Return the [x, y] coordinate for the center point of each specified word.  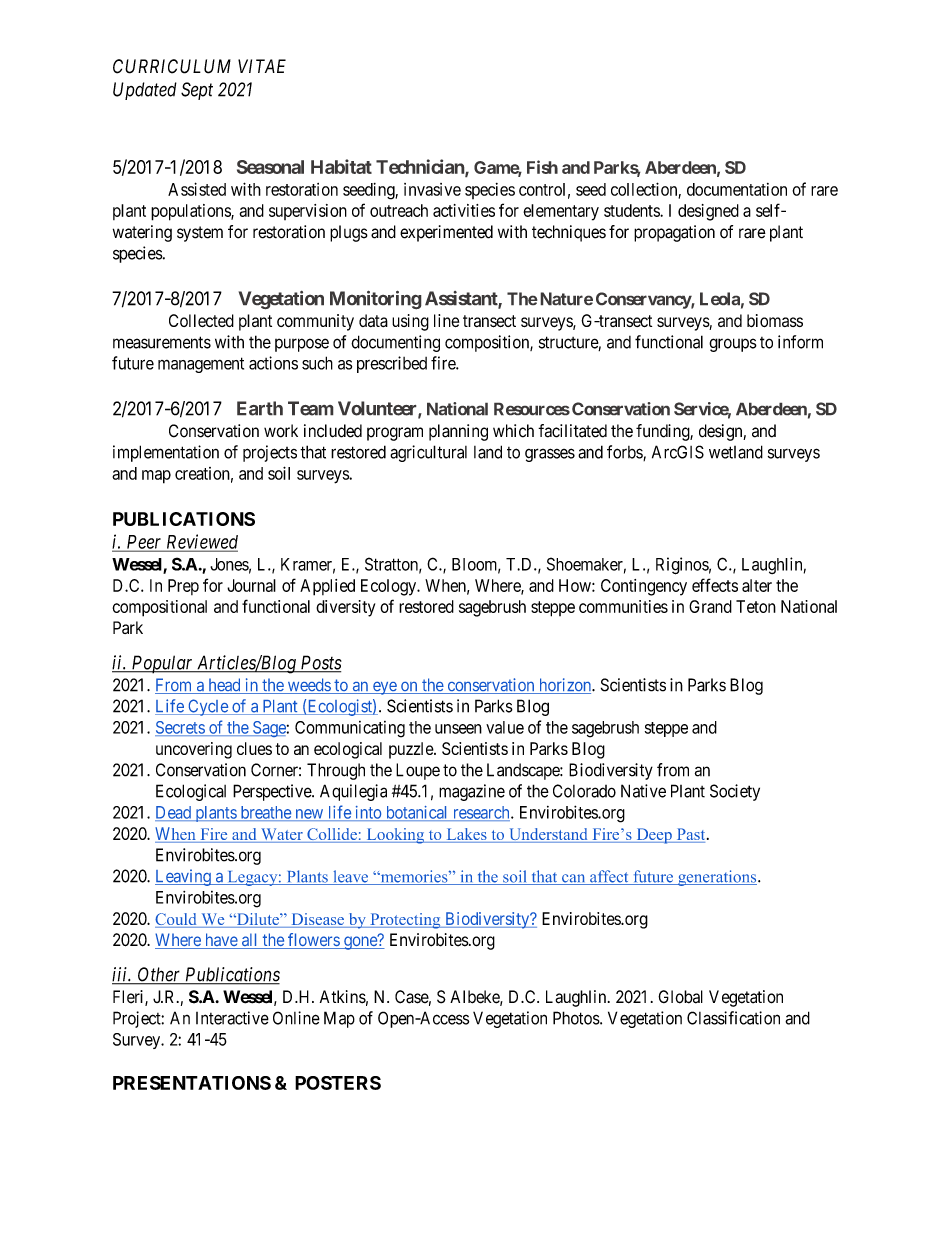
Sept [197, 91]
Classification [733, 1018]
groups [733, 345]
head [224, 686]
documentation [737, 189]
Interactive [232, 1018]
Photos [577, 1018]
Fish [542, 167]
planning [458, 432]
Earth [260, 408]
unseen [458, 729]
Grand [710, 606]
